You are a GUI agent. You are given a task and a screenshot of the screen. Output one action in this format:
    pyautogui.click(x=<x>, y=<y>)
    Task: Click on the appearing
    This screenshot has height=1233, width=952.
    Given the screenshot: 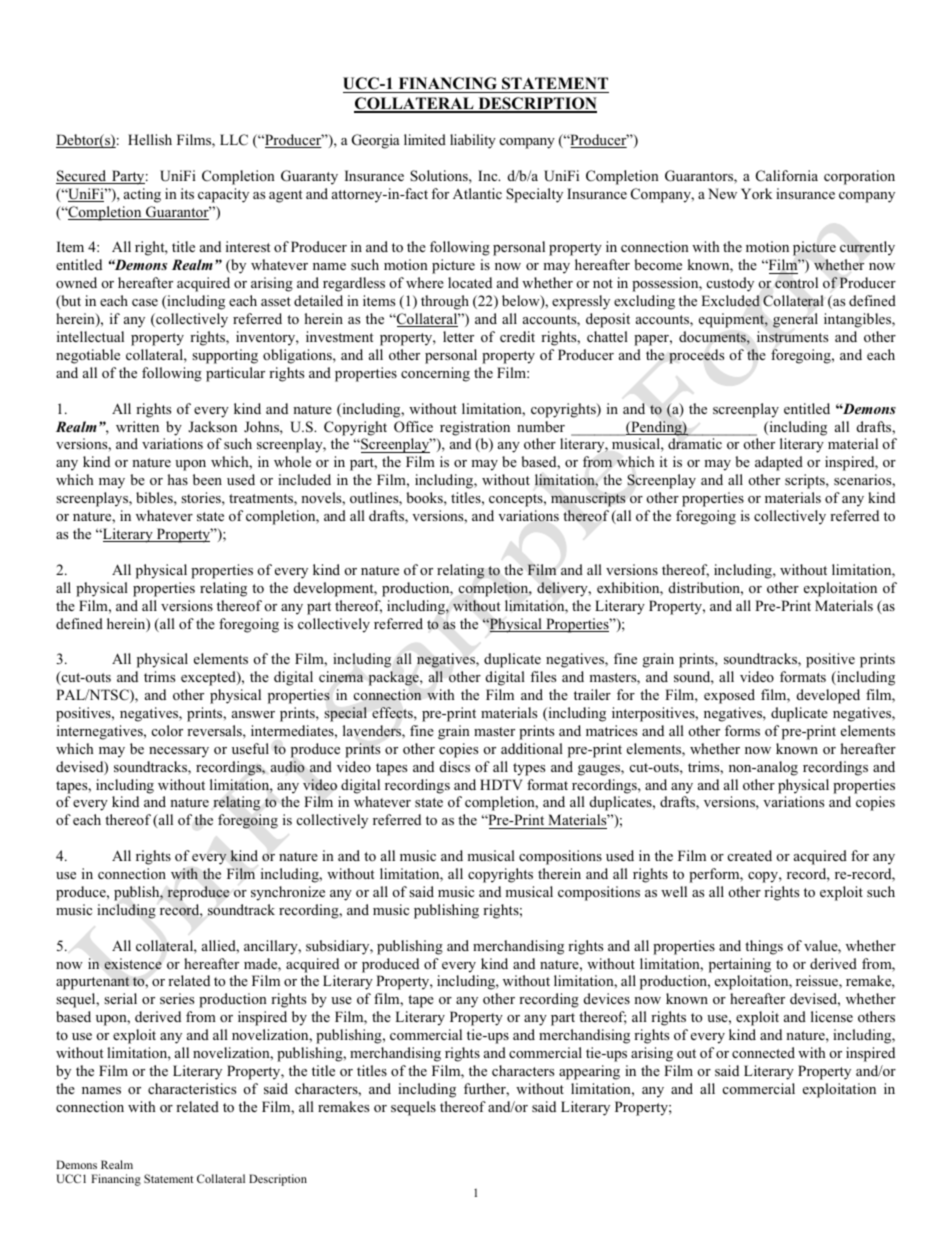 What is the action you would take?
    pyautogui.click(x=589, y=1072)
